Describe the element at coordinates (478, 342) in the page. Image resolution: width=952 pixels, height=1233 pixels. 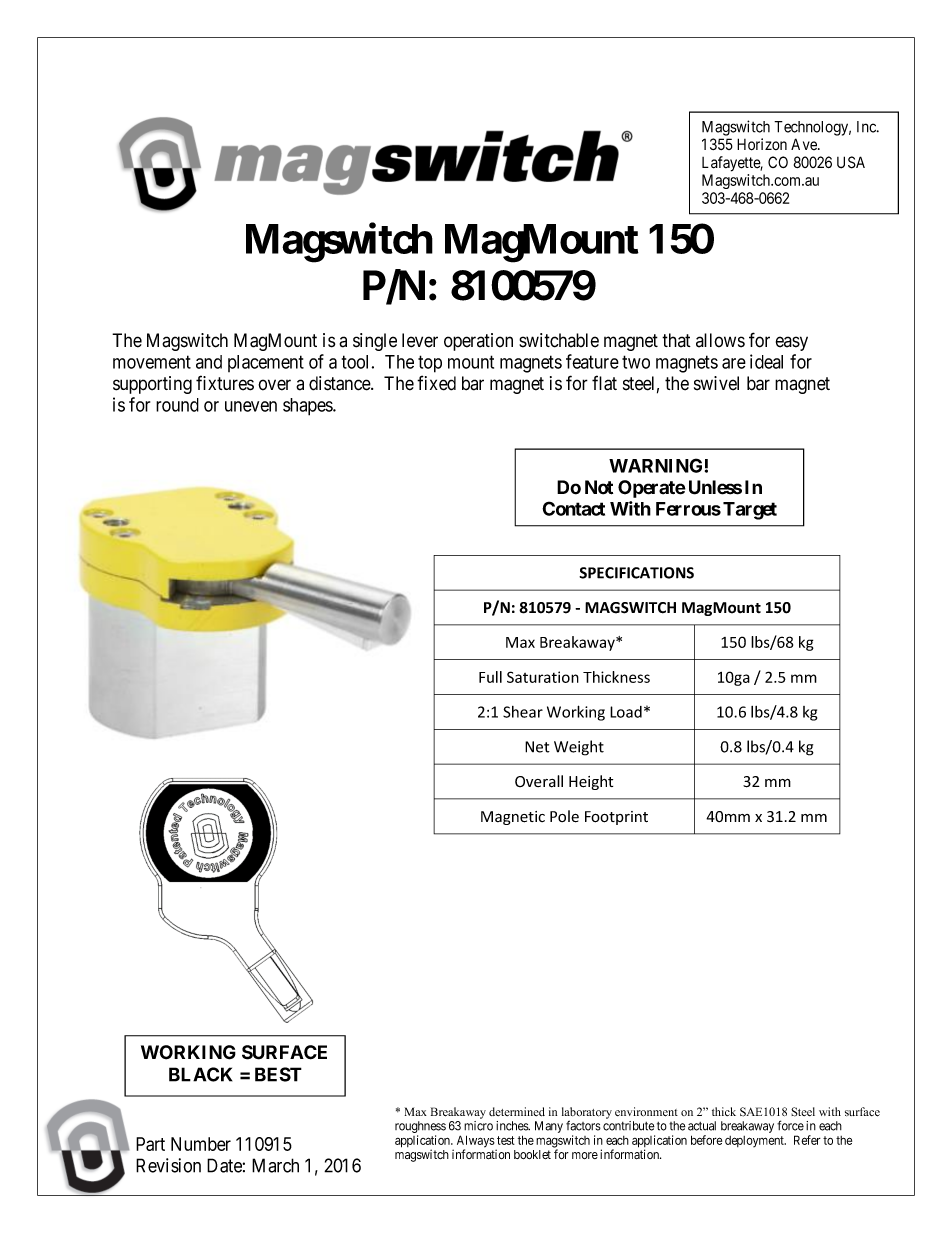
I see `operation` at that location.
